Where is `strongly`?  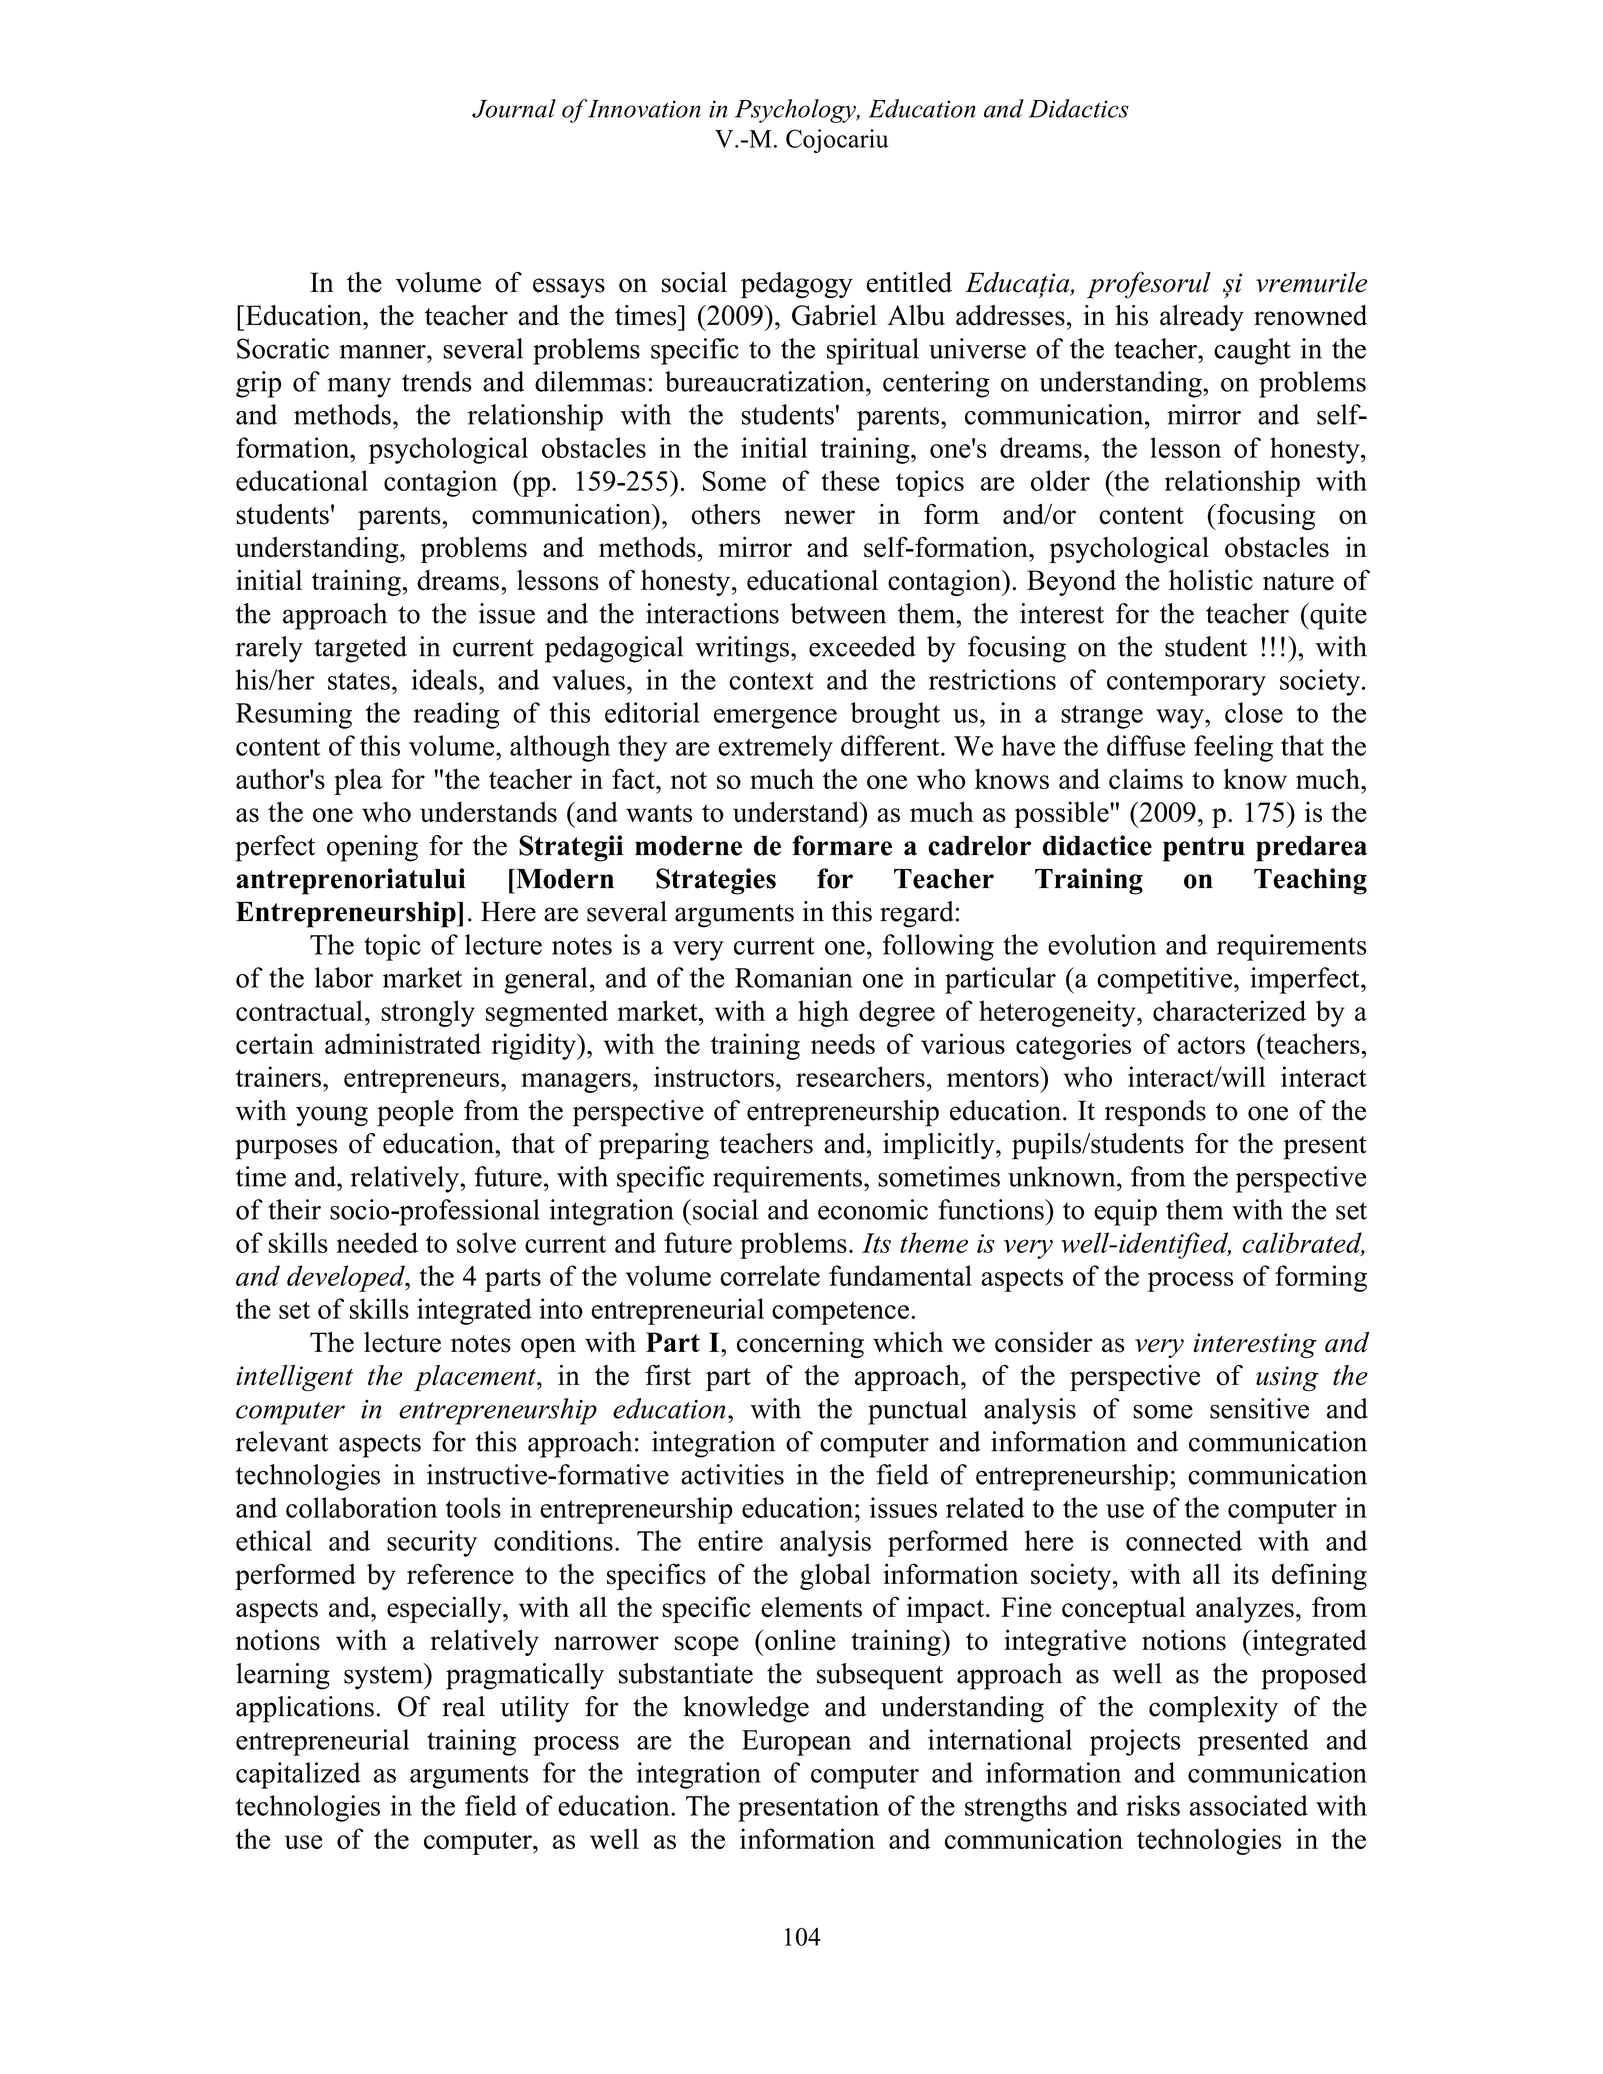 strongly is located at coordinates (428, 1013).
